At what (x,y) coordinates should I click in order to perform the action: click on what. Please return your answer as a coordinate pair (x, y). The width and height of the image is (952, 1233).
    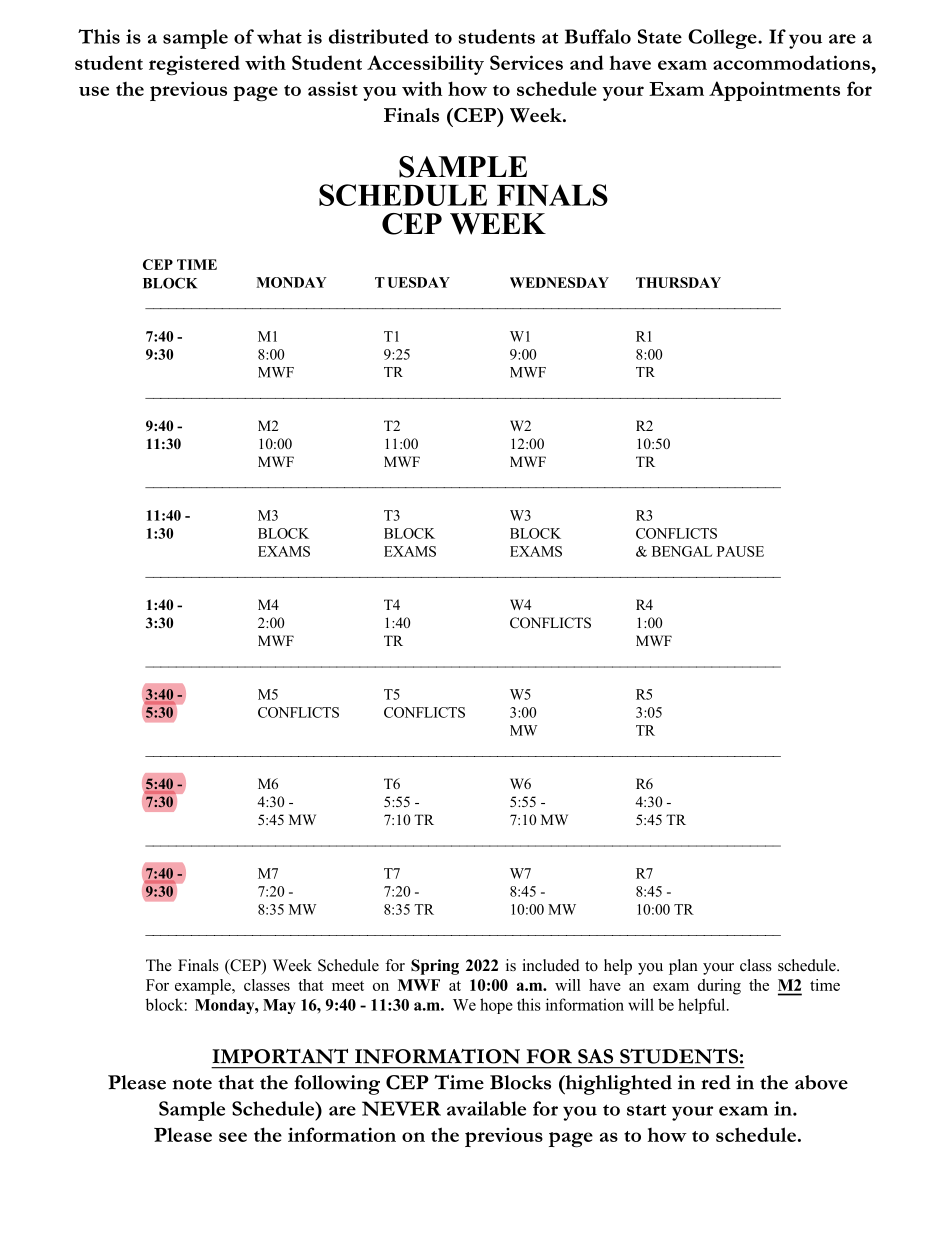
    Looking at the image, I should click on (279, 36).
